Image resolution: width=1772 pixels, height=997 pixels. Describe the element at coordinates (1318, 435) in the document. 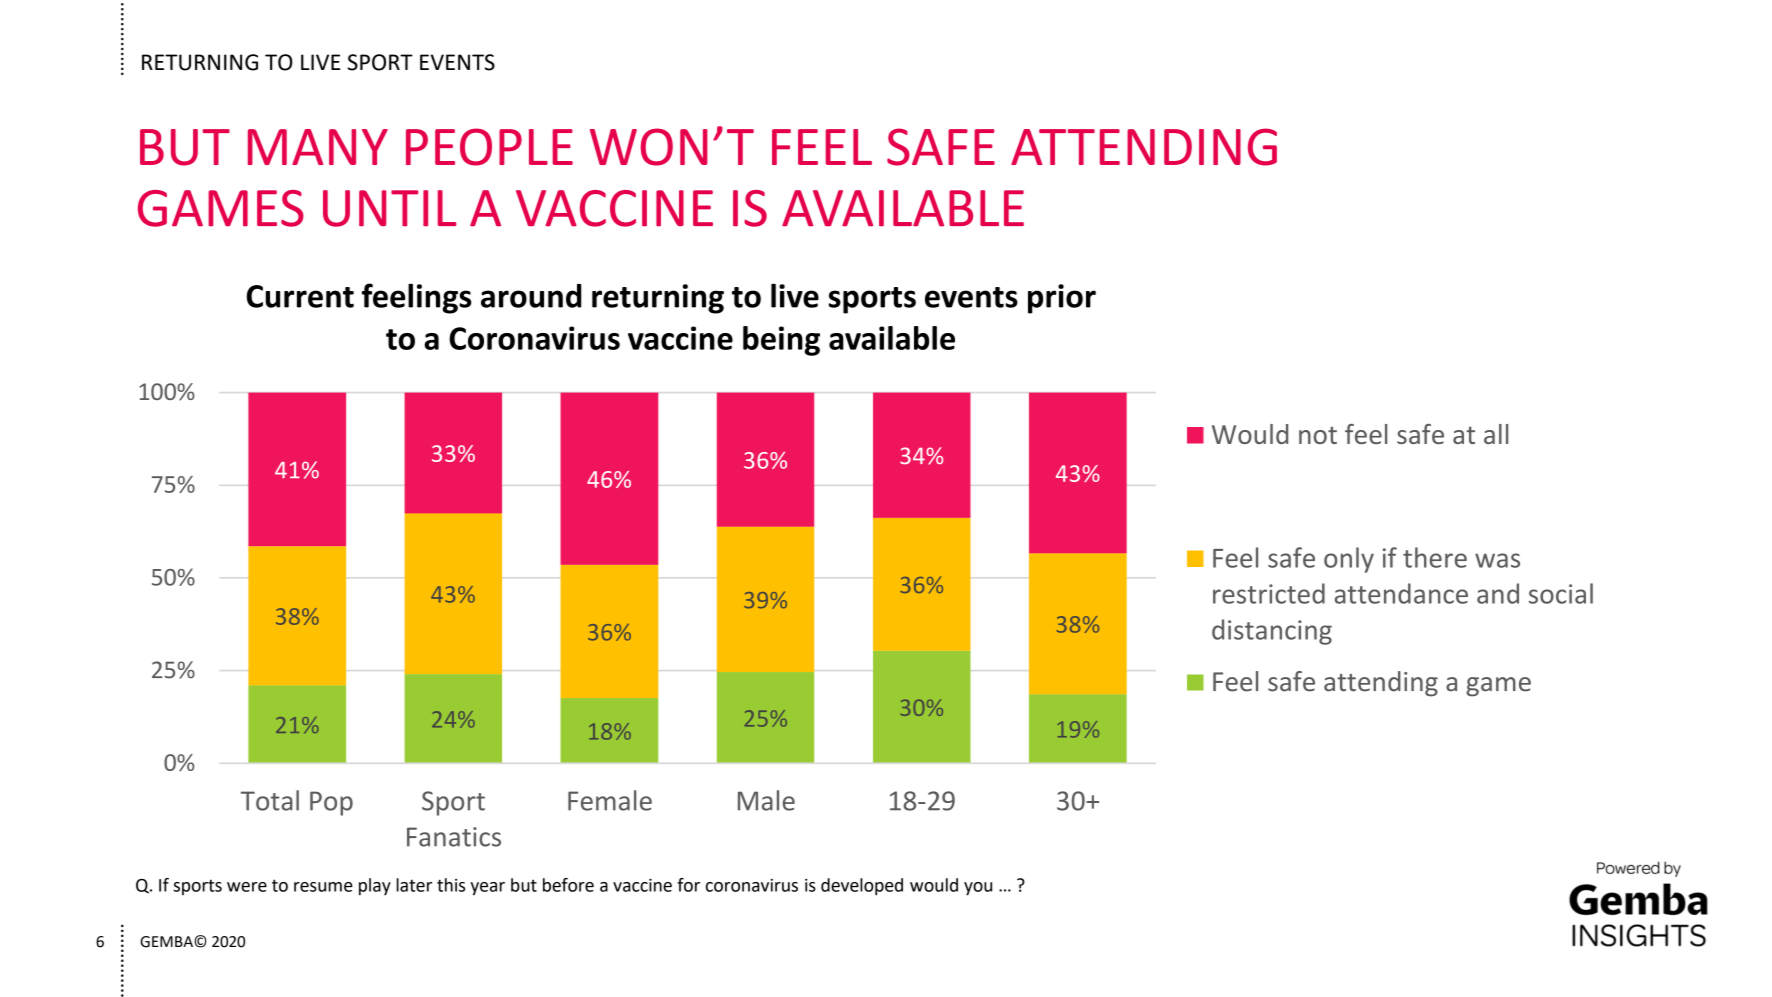

I see `not` at that location.
